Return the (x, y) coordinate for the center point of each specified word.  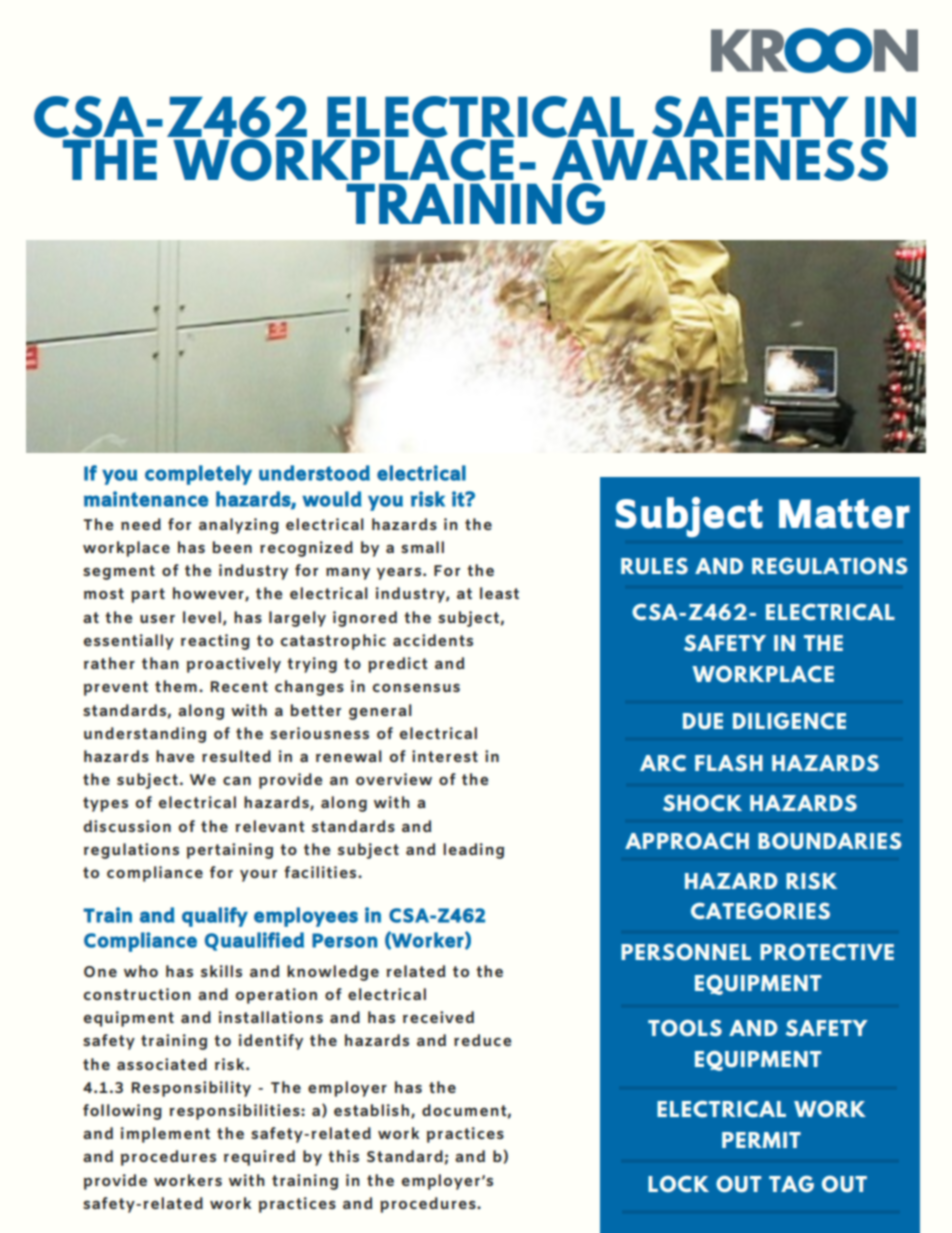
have (175, 756)
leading (473, 851)
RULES (654, 566)
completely (198, 475)
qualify (215, 917)
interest (445, 756)
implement (165, 1135)
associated (162, 1064)
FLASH (729, 763)
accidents (433, 640)
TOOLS (685, 1028)
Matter (844, 514)
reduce (482, 1040)
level (202, 617)
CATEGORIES (760, 911)
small (422, 547)
